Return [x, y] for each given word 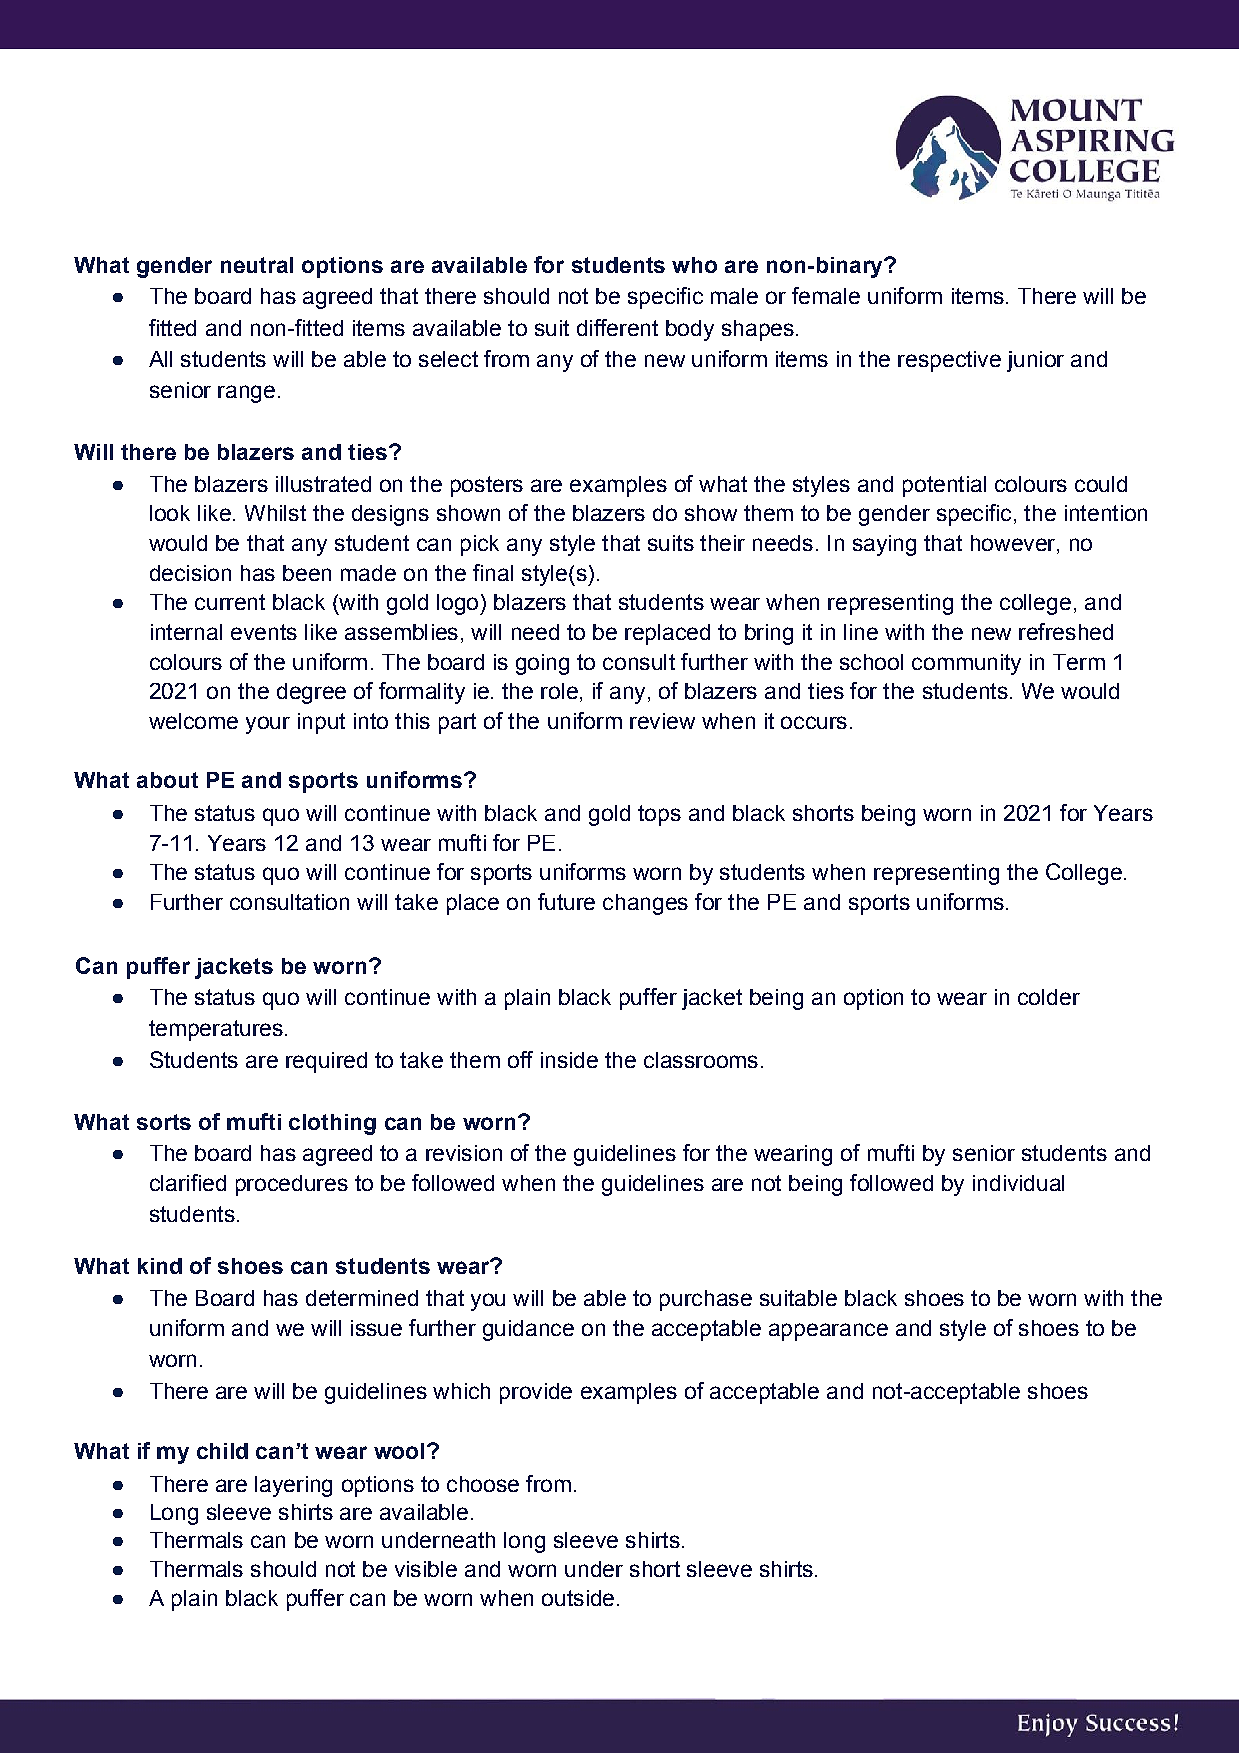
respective [949, 361]
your [268, 725]
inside [569, 1060]
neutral [257, 265]
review [662, 721]
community [966, 664]
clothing [332, 1124]
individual [1018, 1183]
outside [578, 1598]
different [617, 327]
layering [293, 1486]
